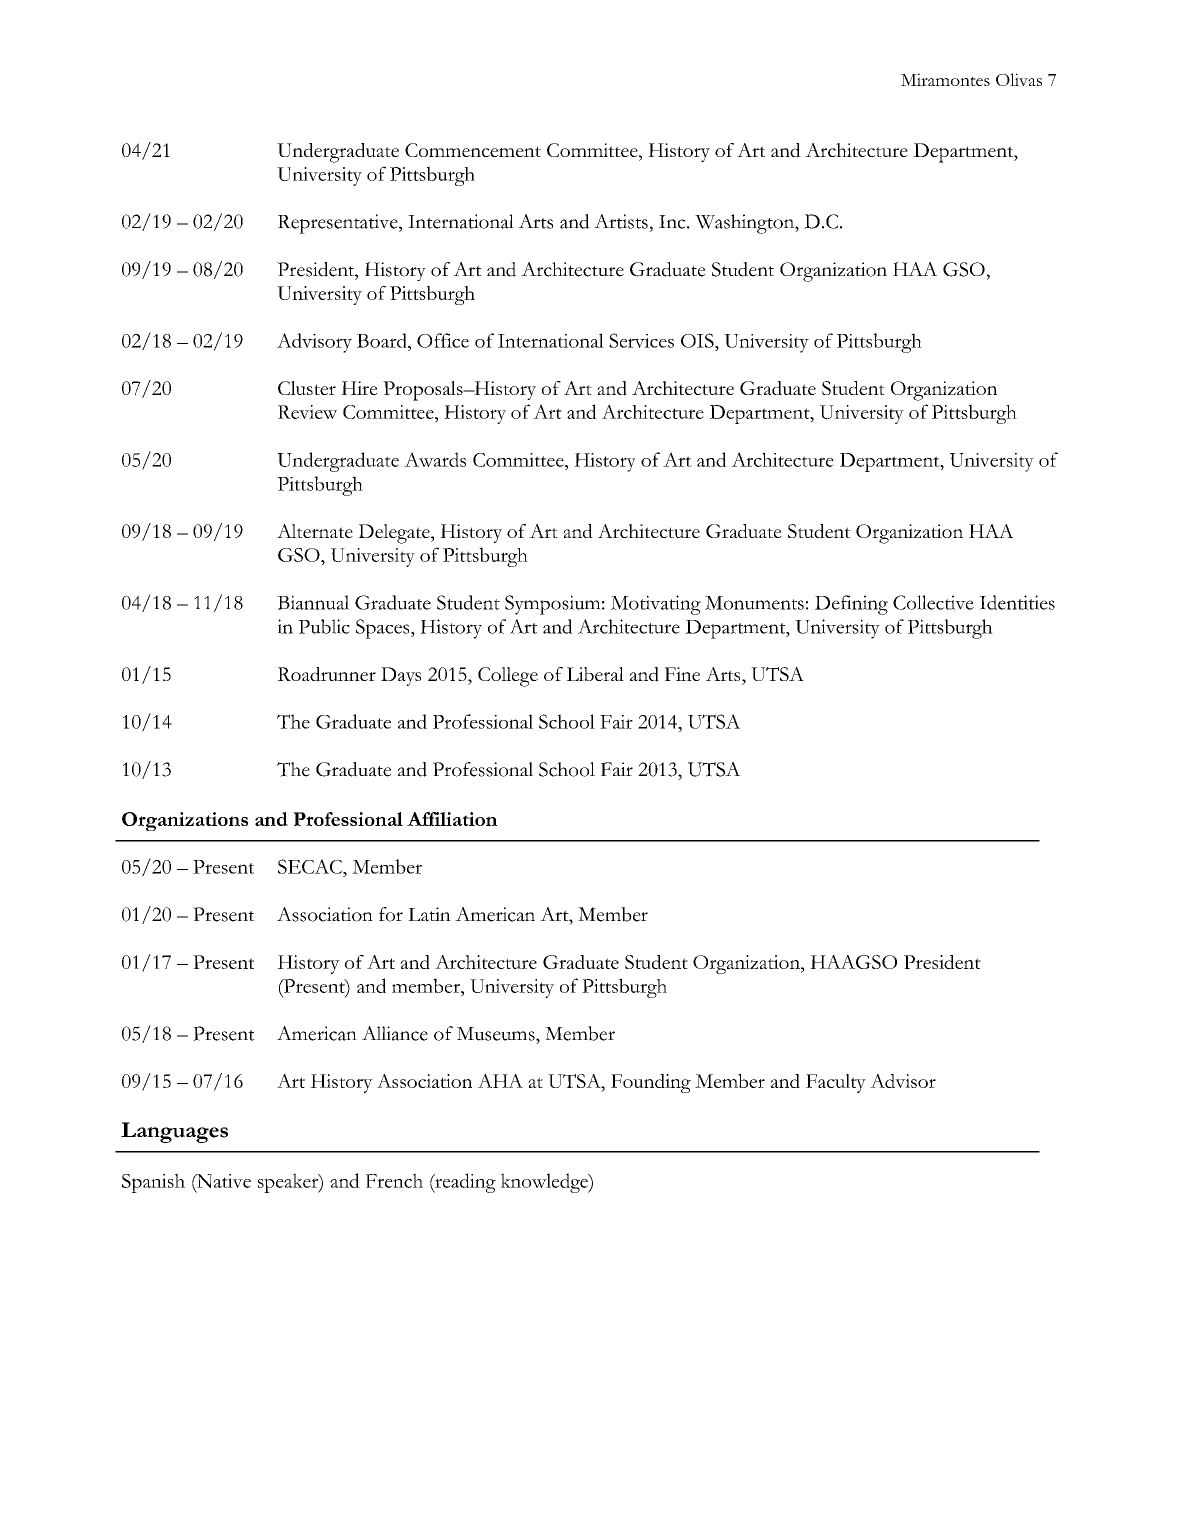 This image has width=1178, height=1524. Describe the element at coordinates (391, 914) in the image. I see `for` at that location.
